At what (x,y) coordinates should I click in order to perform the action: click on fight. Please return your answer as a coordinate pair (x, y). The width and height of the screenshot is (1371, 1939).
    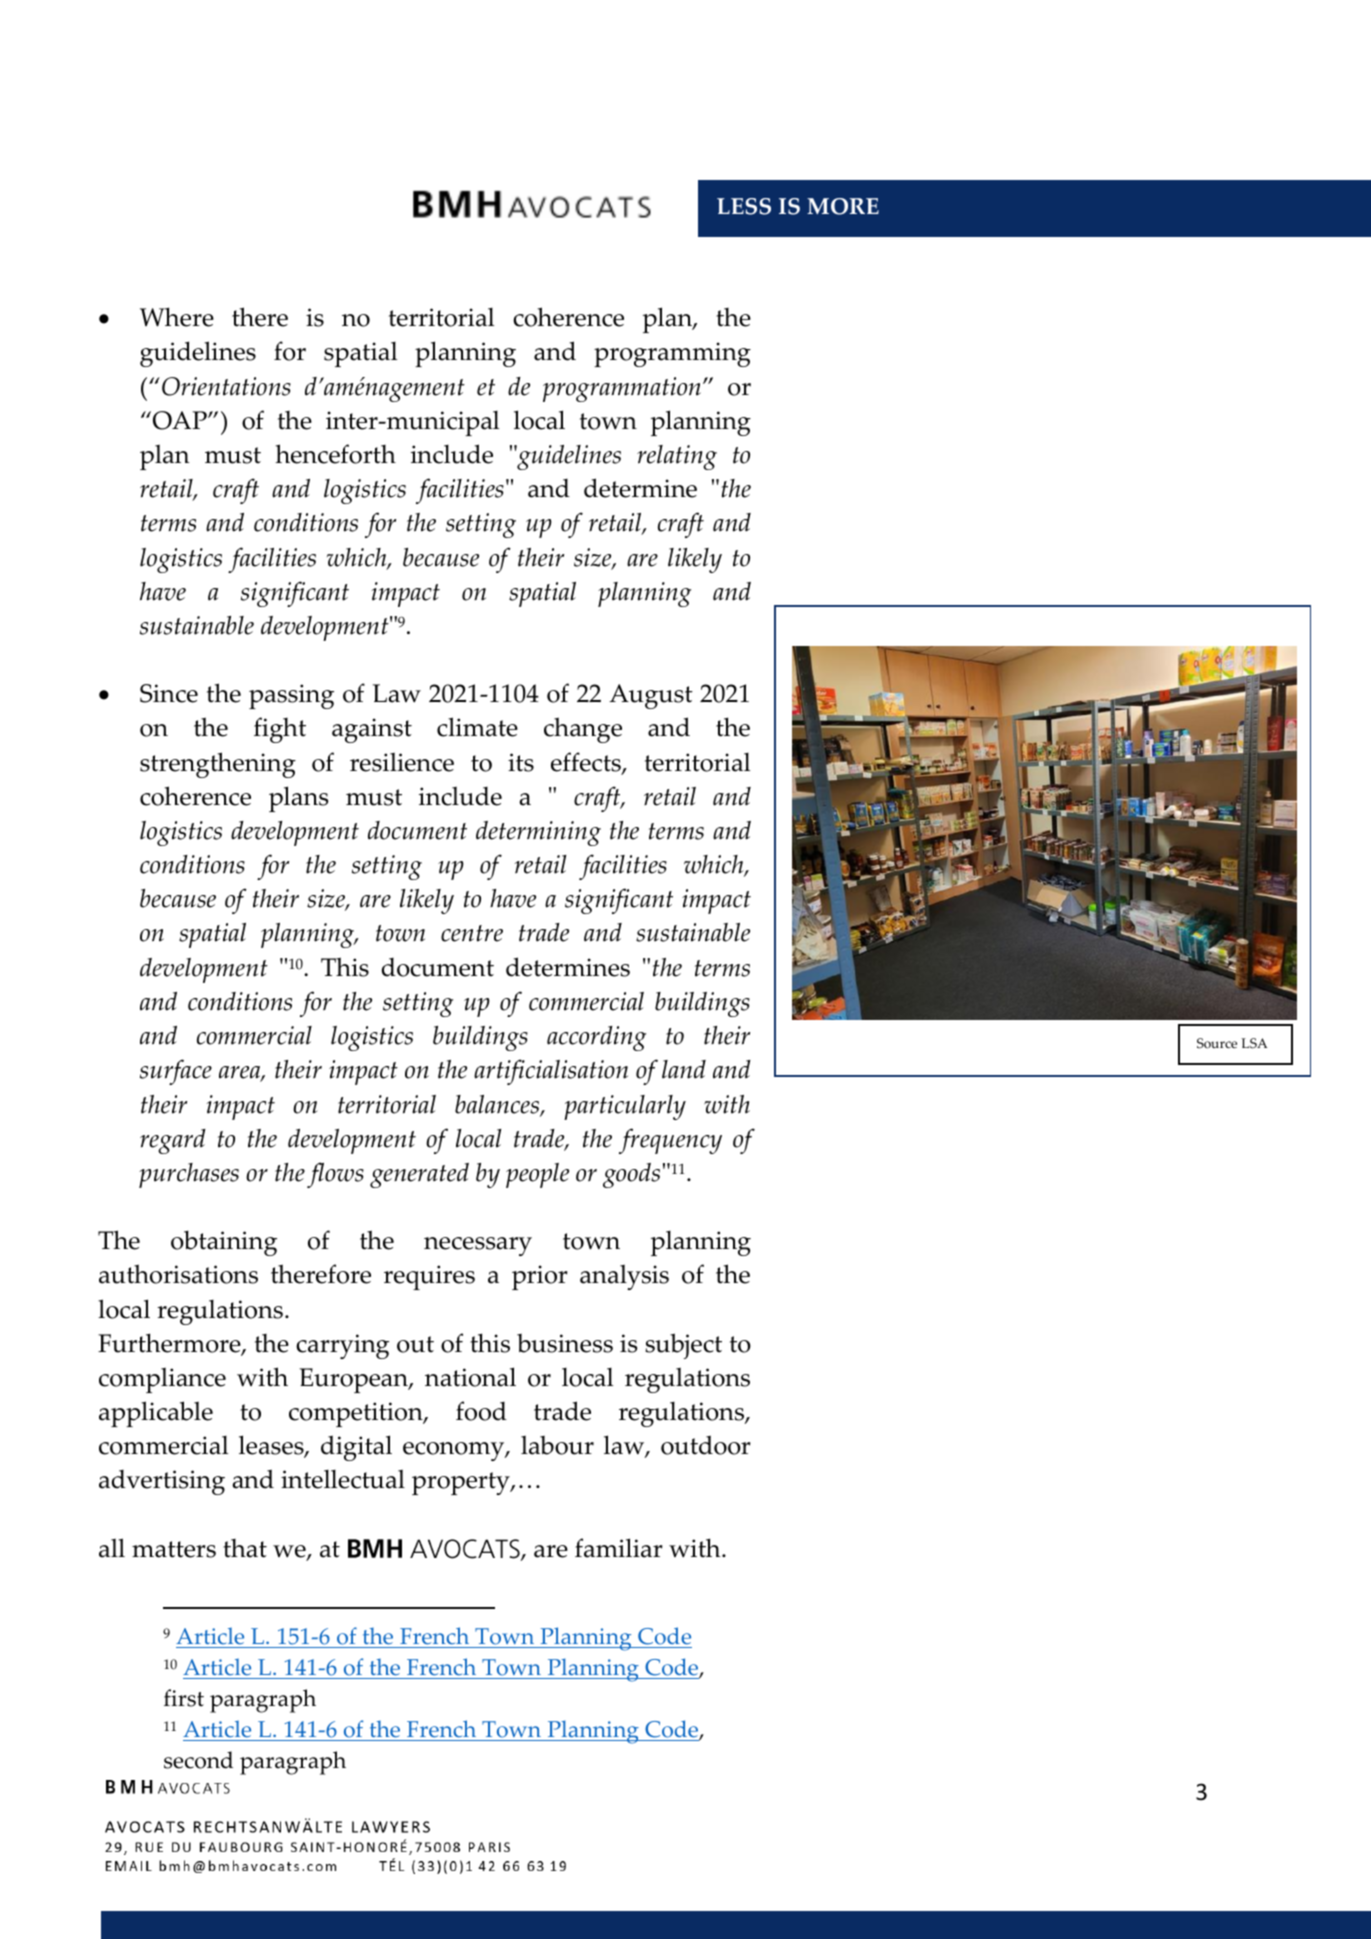
    Looking at the image, I should click on (280, 730).
